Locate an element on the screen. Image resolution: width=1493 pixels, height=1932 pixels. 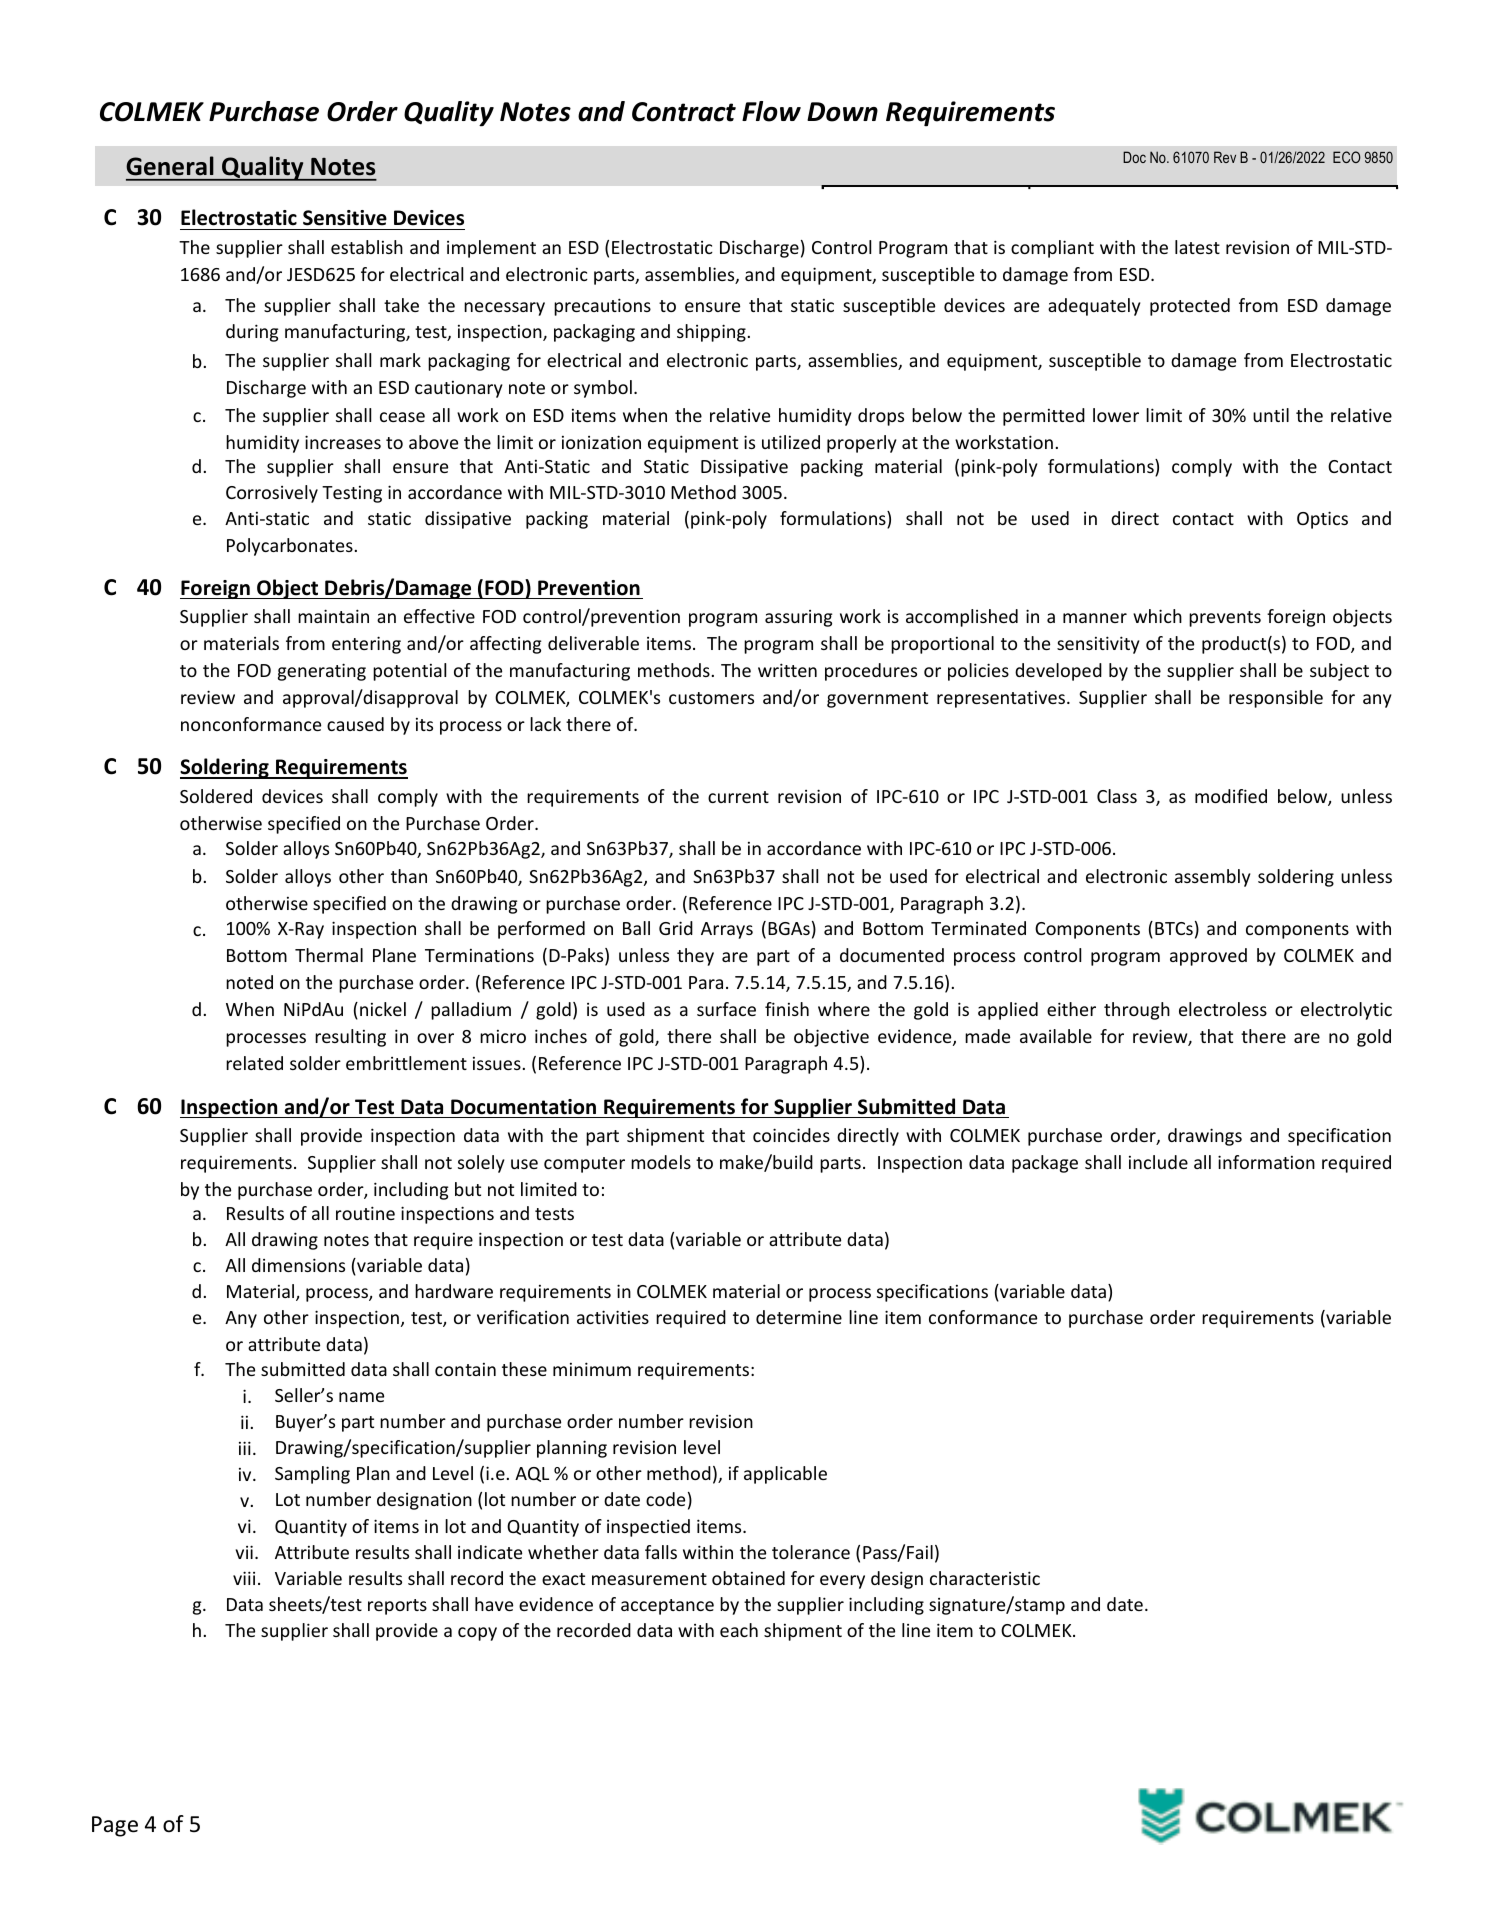
prevents is located at coordinates (1225, 619).
